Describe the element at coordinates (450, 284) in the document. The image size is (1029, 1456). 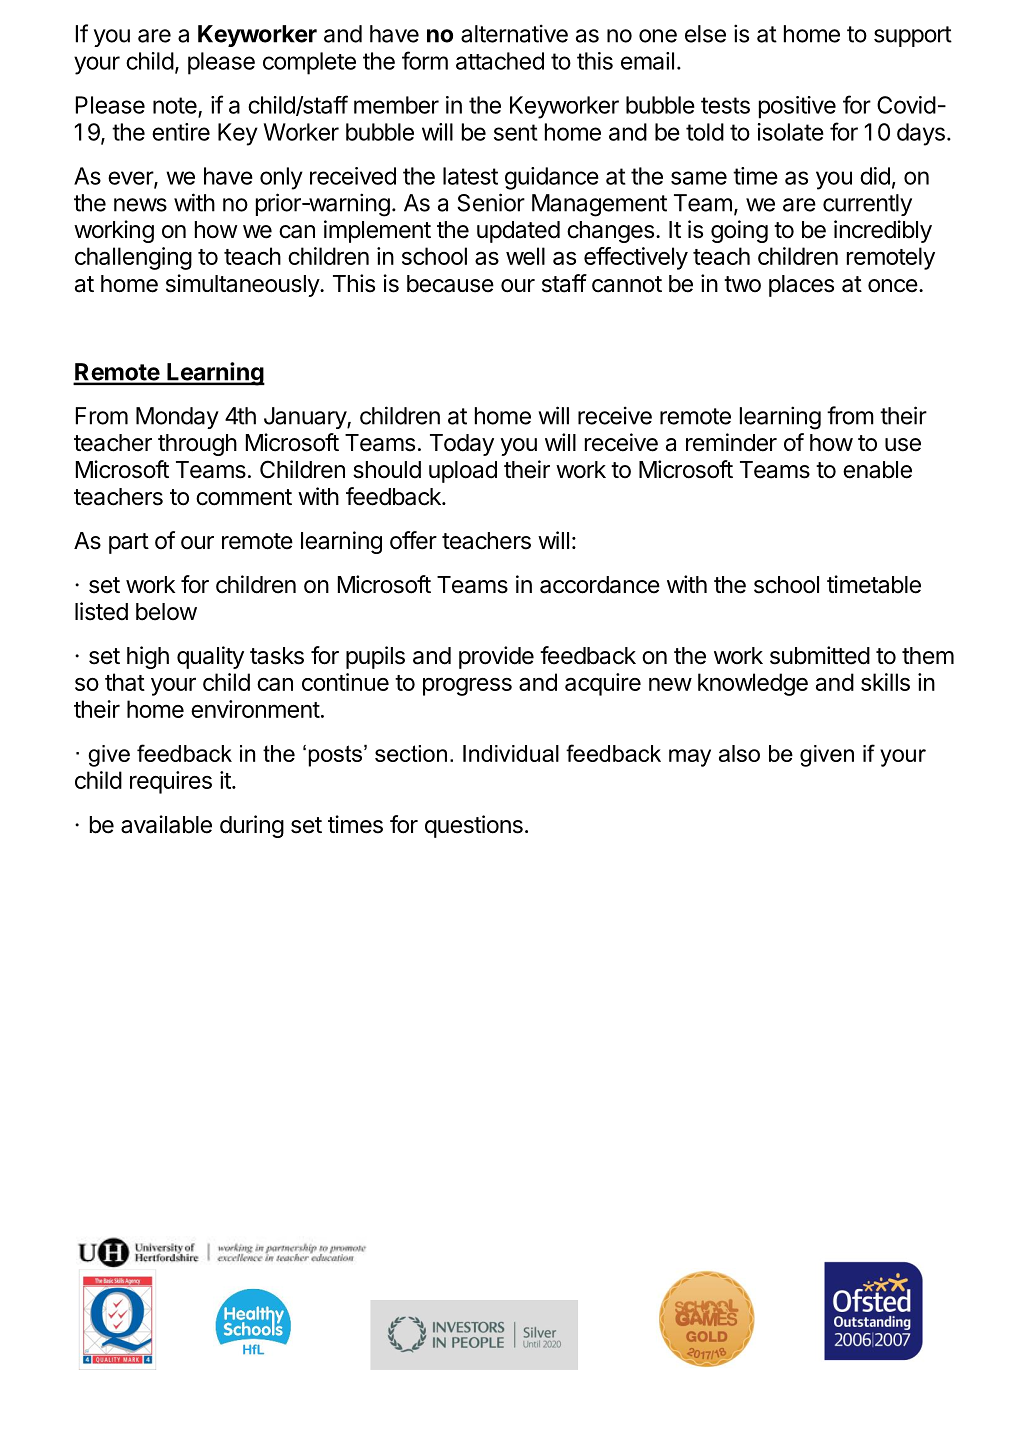
I see `because` at that location.
